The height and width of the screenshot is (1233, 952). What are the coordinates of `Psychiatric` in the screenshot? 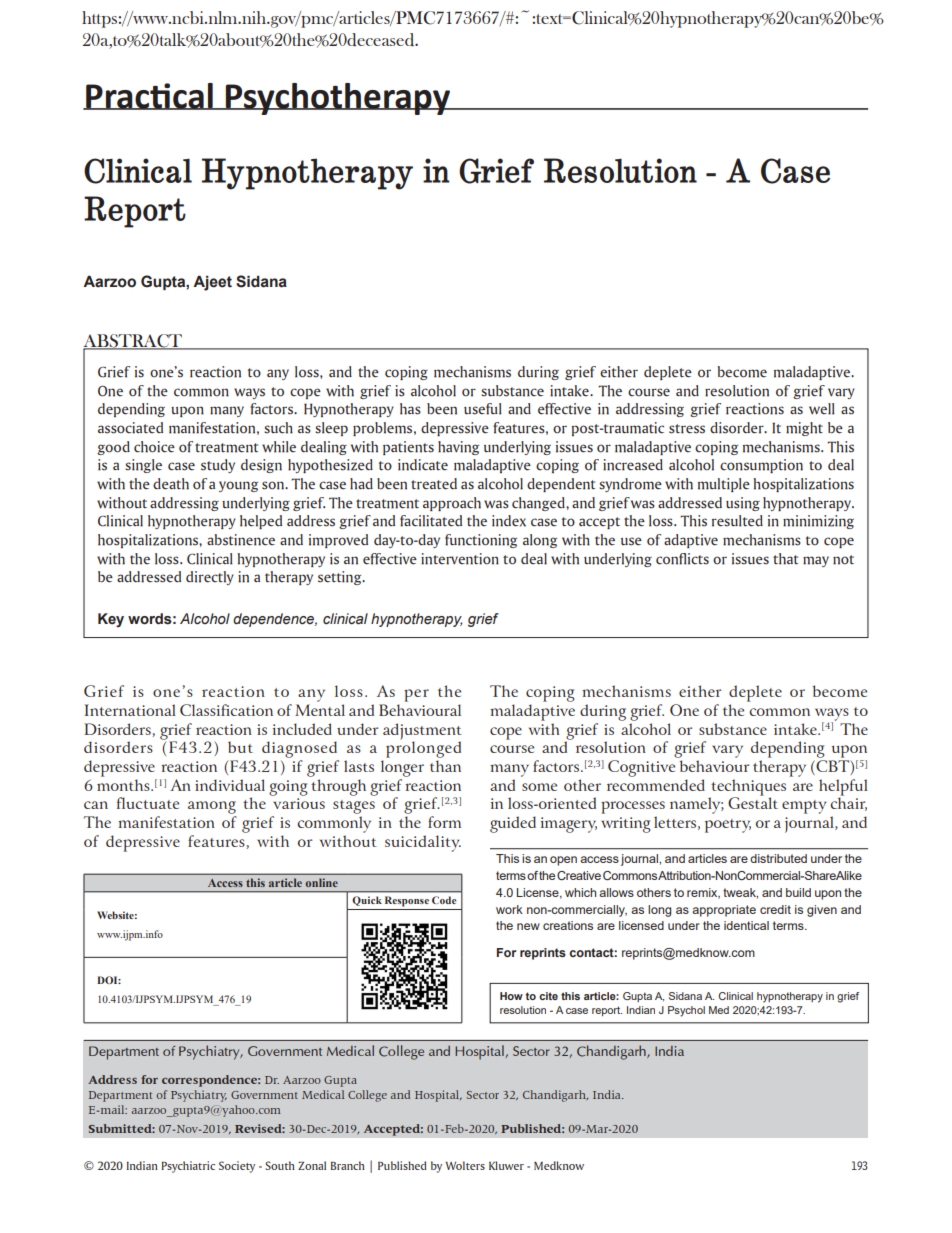 It's located at (188, 1167).
